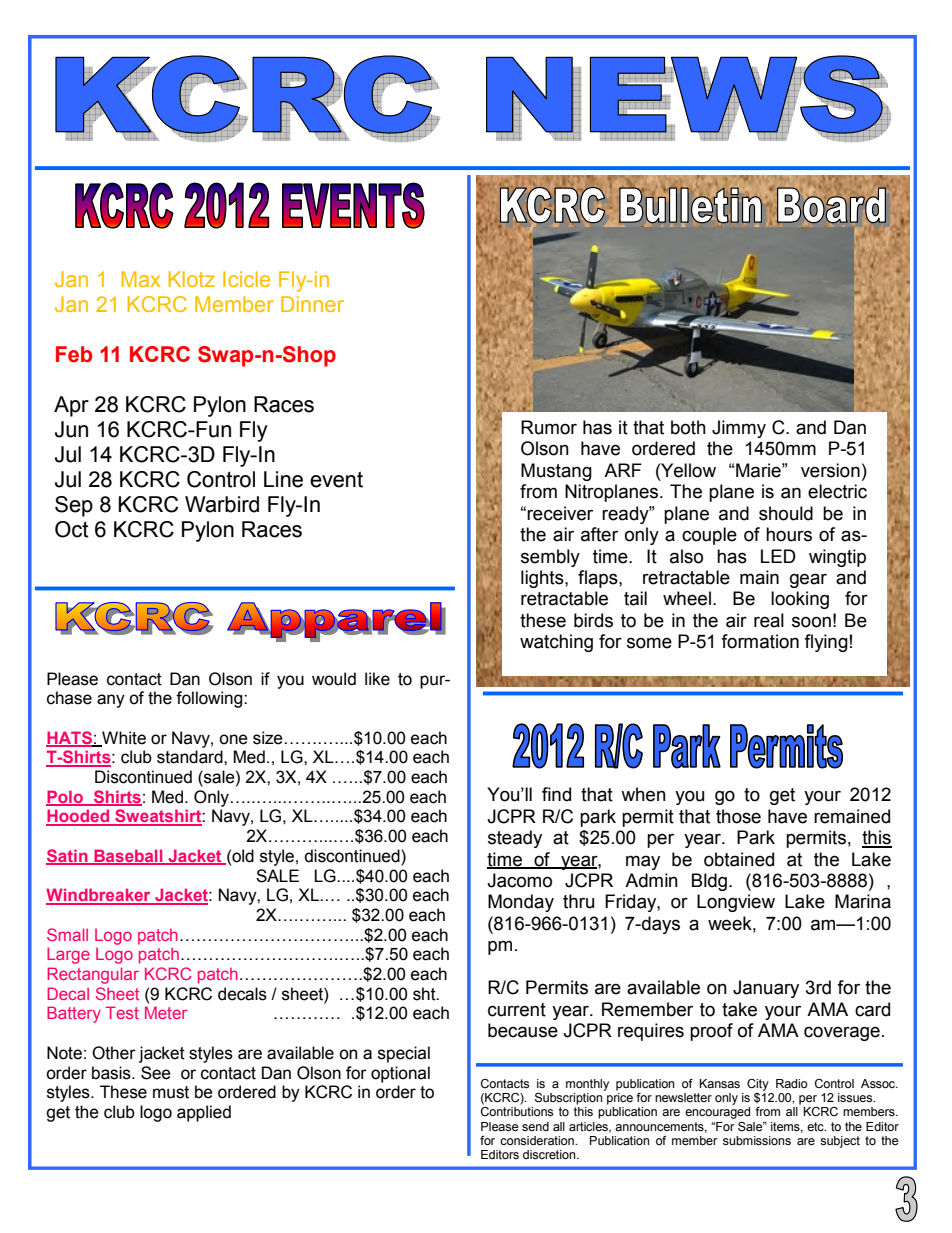 Image resolution: width=952 pixels, height=1233 pixels. I want to click on Max, so click(141, 279).
